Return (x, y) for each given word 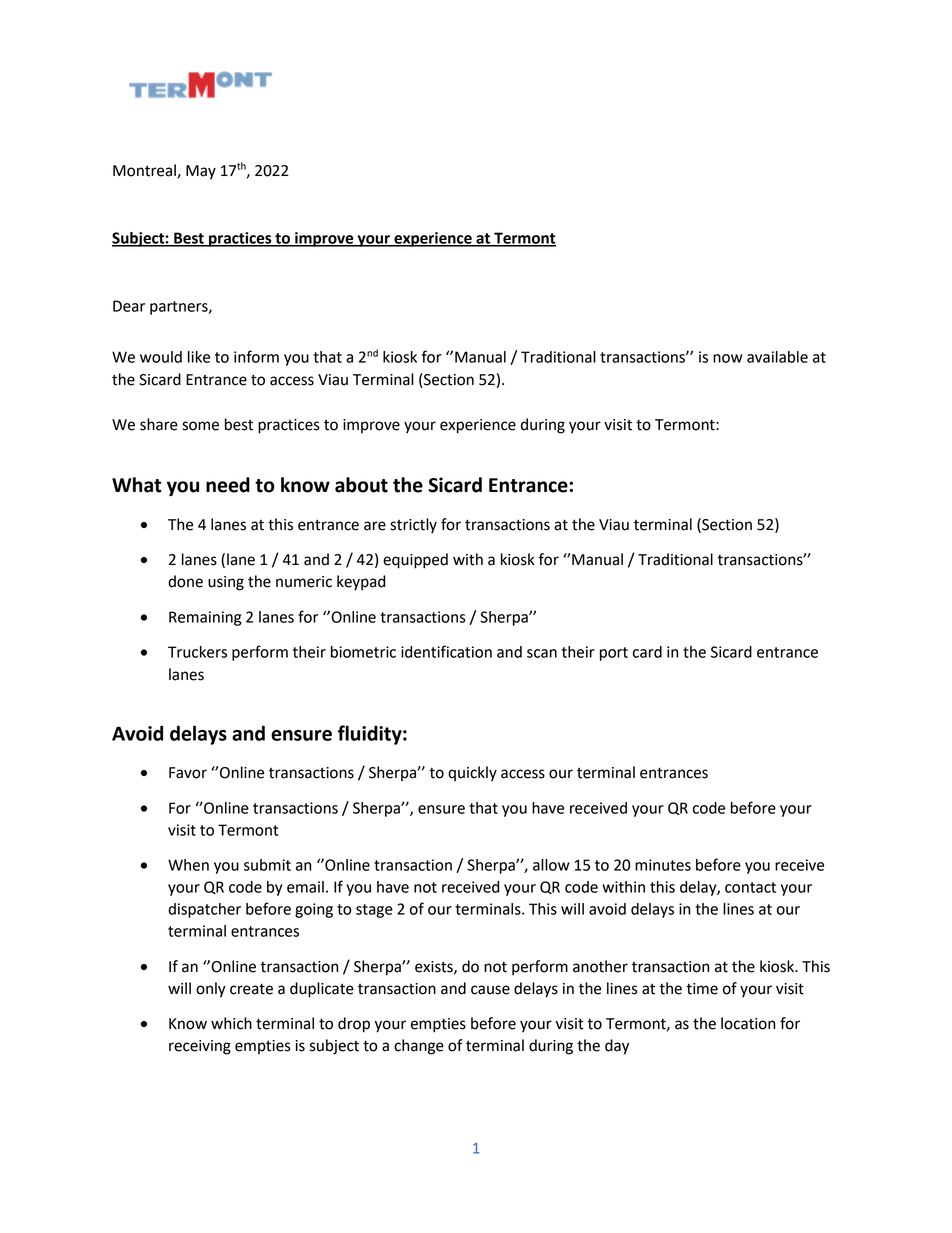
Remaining (205, 618)
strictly (413, 526)
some (200, 426)
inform (256, 356)
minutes (663, 865)
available (777, 357)
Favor (188, 773)
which (231, 1023)
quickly (472, 774)
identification (446, 651)
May (201, 172)
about (361, 485)
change (419, 1047)
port (614, 654)
